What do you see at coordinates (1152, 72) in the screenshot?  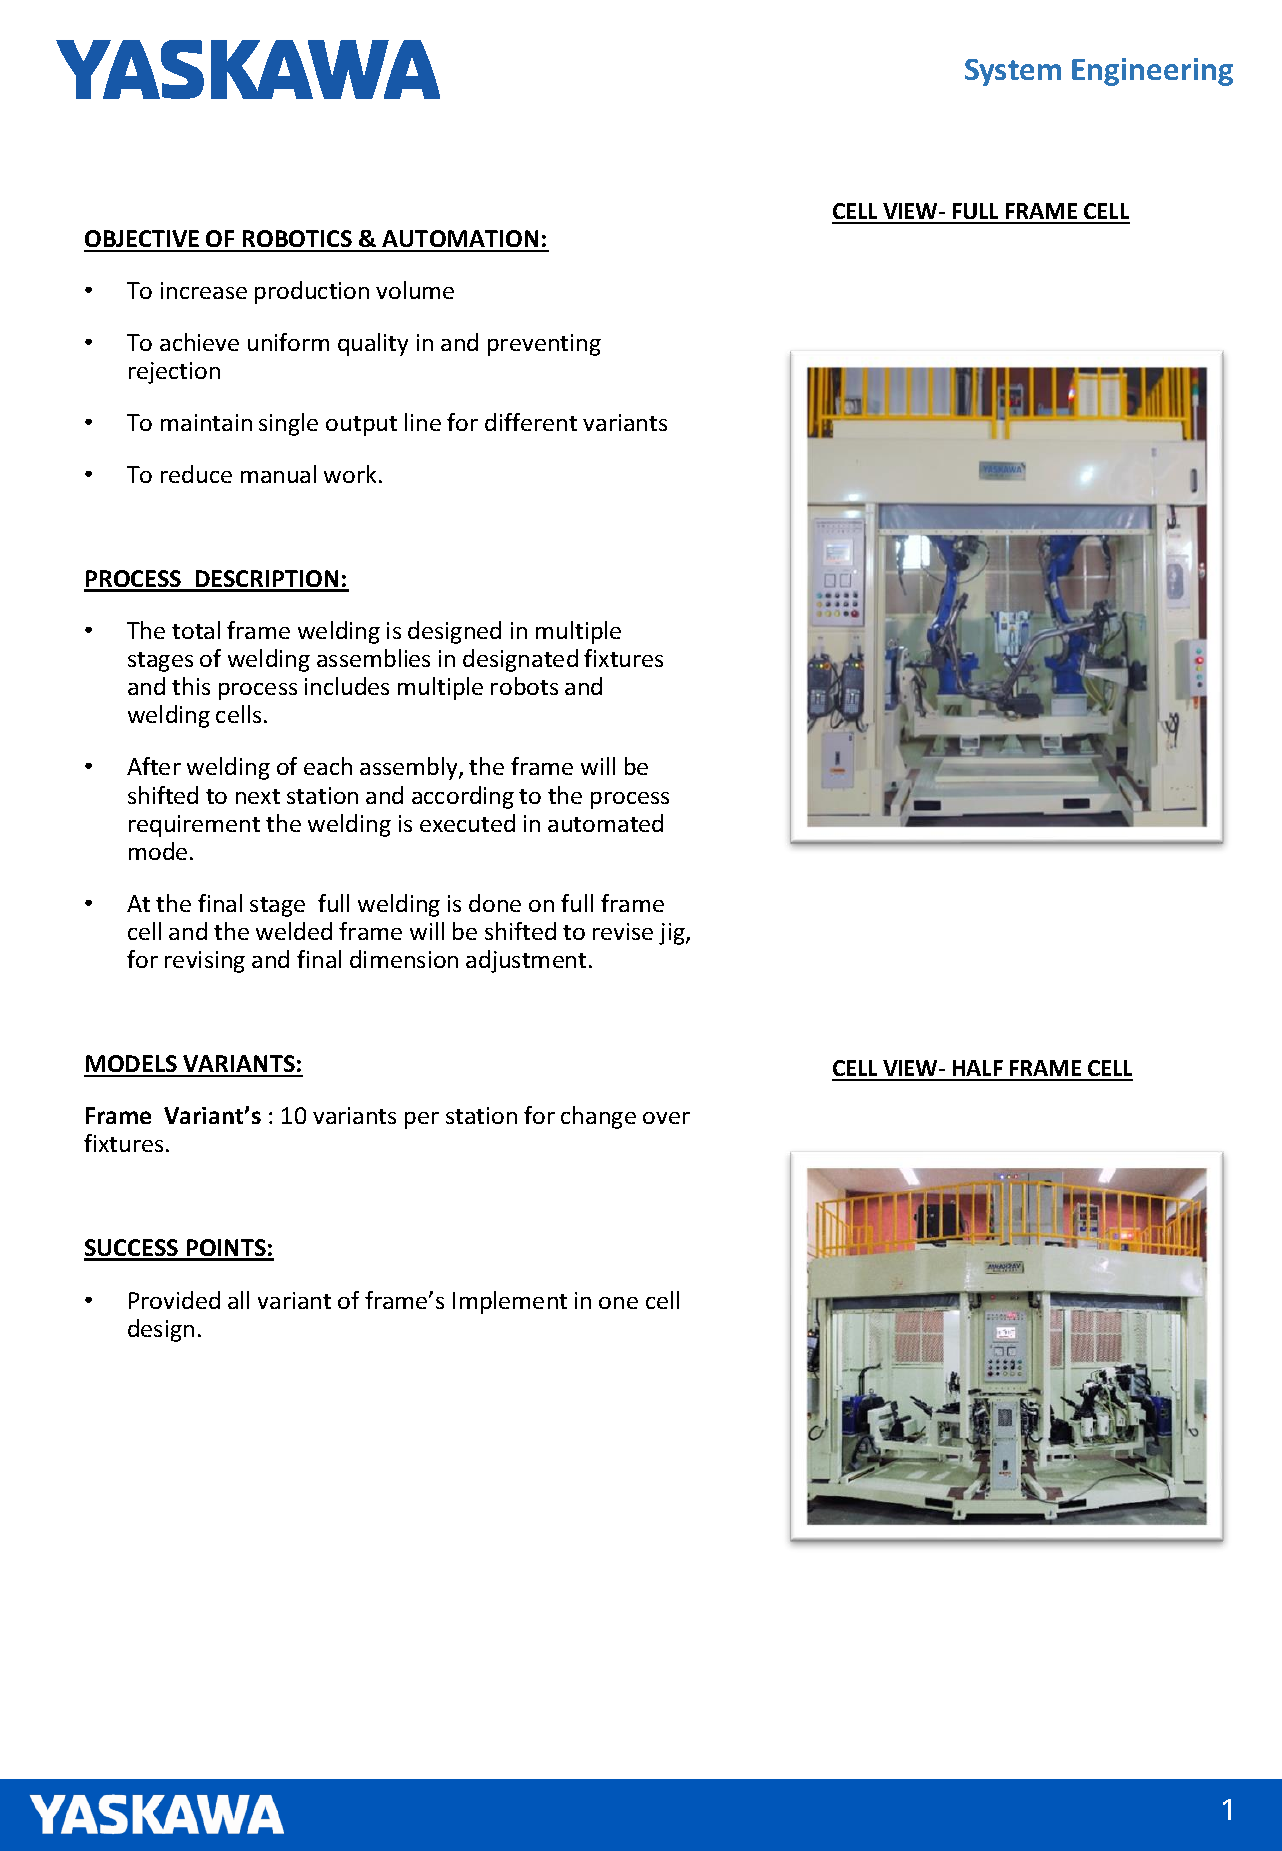 I see `Engineering` at bounding box center [1152, 72].
